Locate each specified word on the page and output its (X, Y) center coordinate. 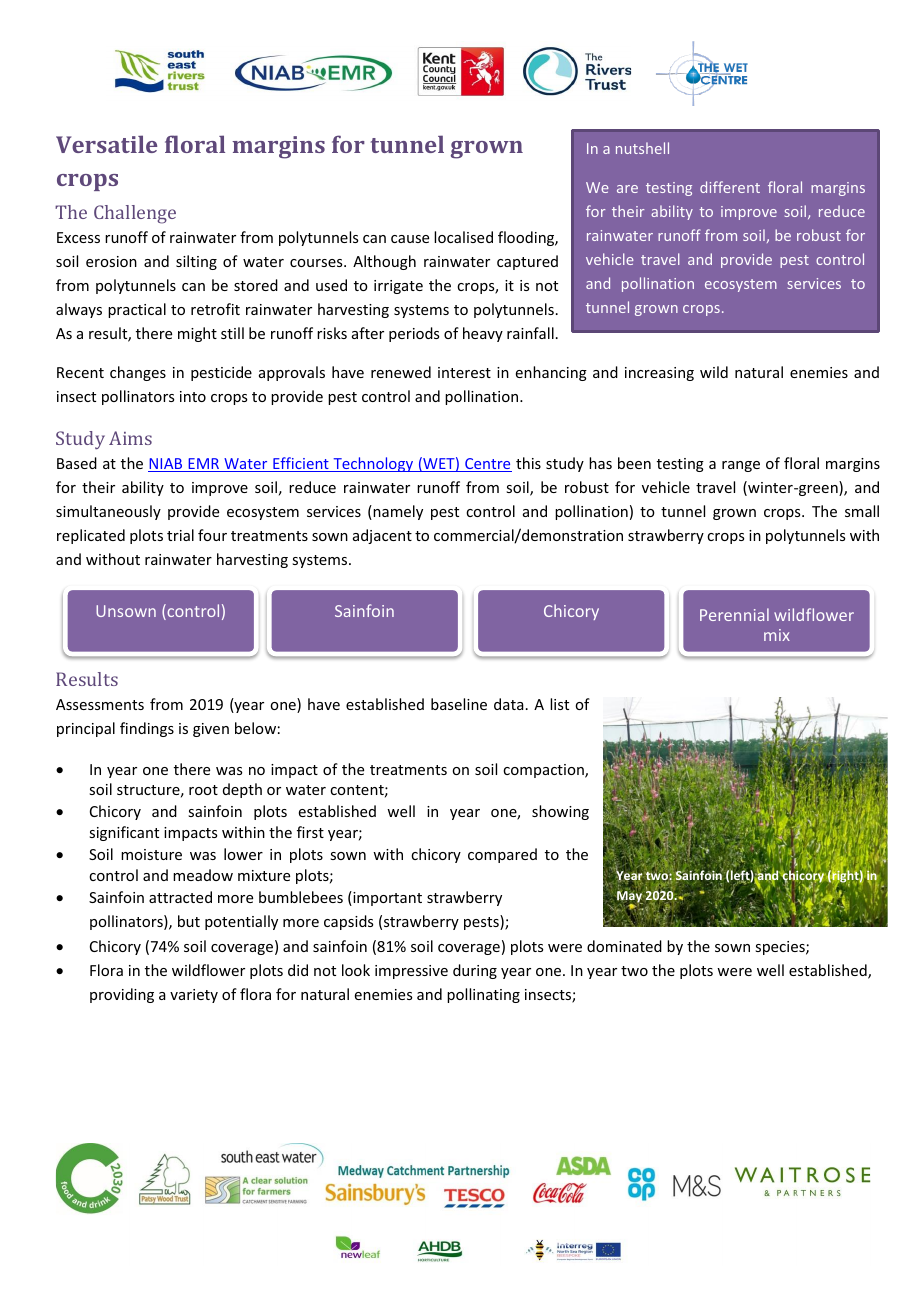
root (203, 790)
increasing (659, 374)
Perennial (734, 614)
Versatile (106, 144)
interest (464, 372)
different (730, 187)
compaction (544, 771)
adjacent (382, 536)
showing (560, 812)
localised (463, 237)
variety (194, 996)
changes (138, 373)
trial (180, 535)
